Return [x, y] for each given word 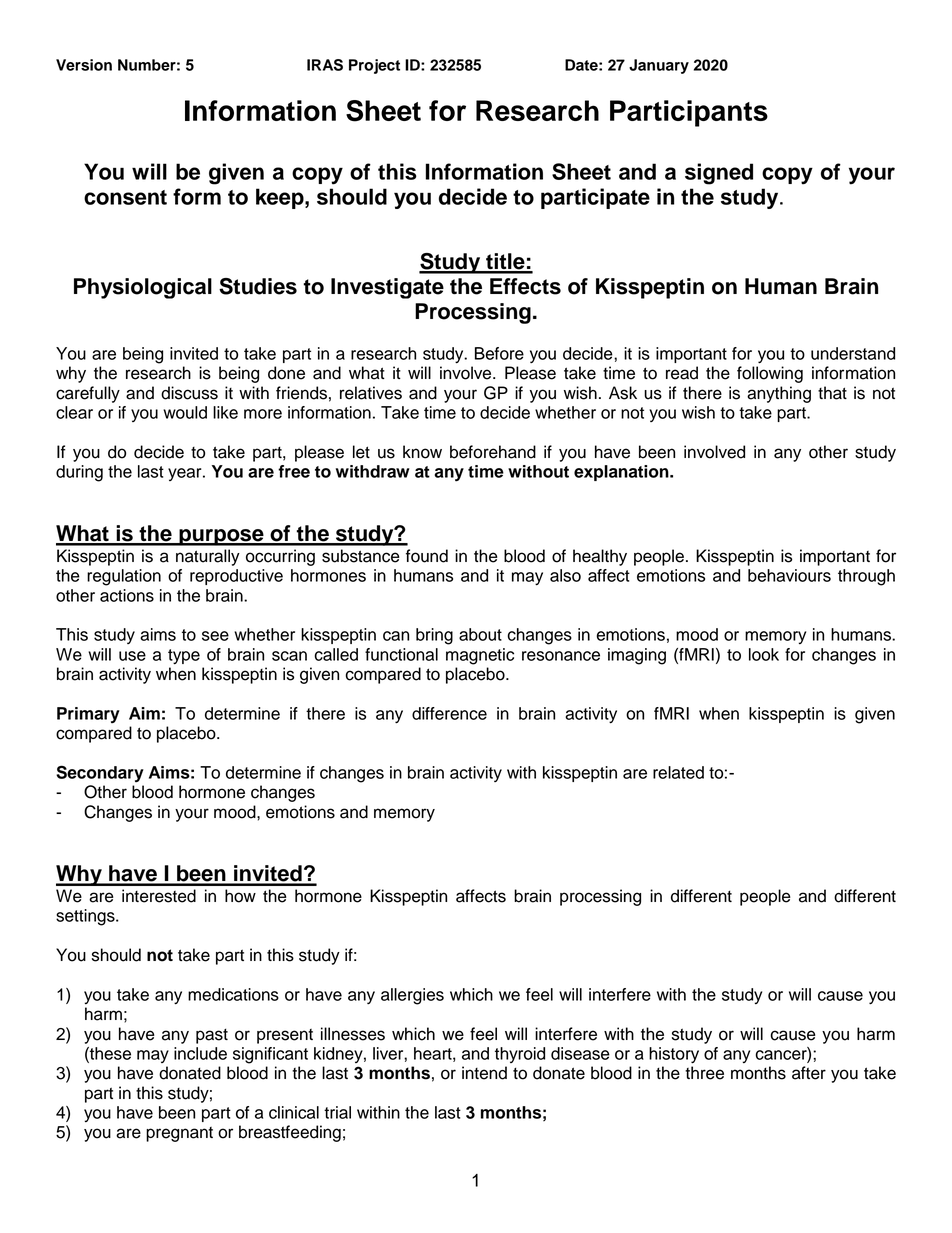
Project [374, 66]
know [422, 452]
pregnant [179, 1134]
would [185, 412]
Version [84, 65]
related [678, 772]
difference [449, 713]
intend [484, 1073]
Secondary [100, 773]
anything [779, 394]
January [659, 66]
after [809, 1073]
